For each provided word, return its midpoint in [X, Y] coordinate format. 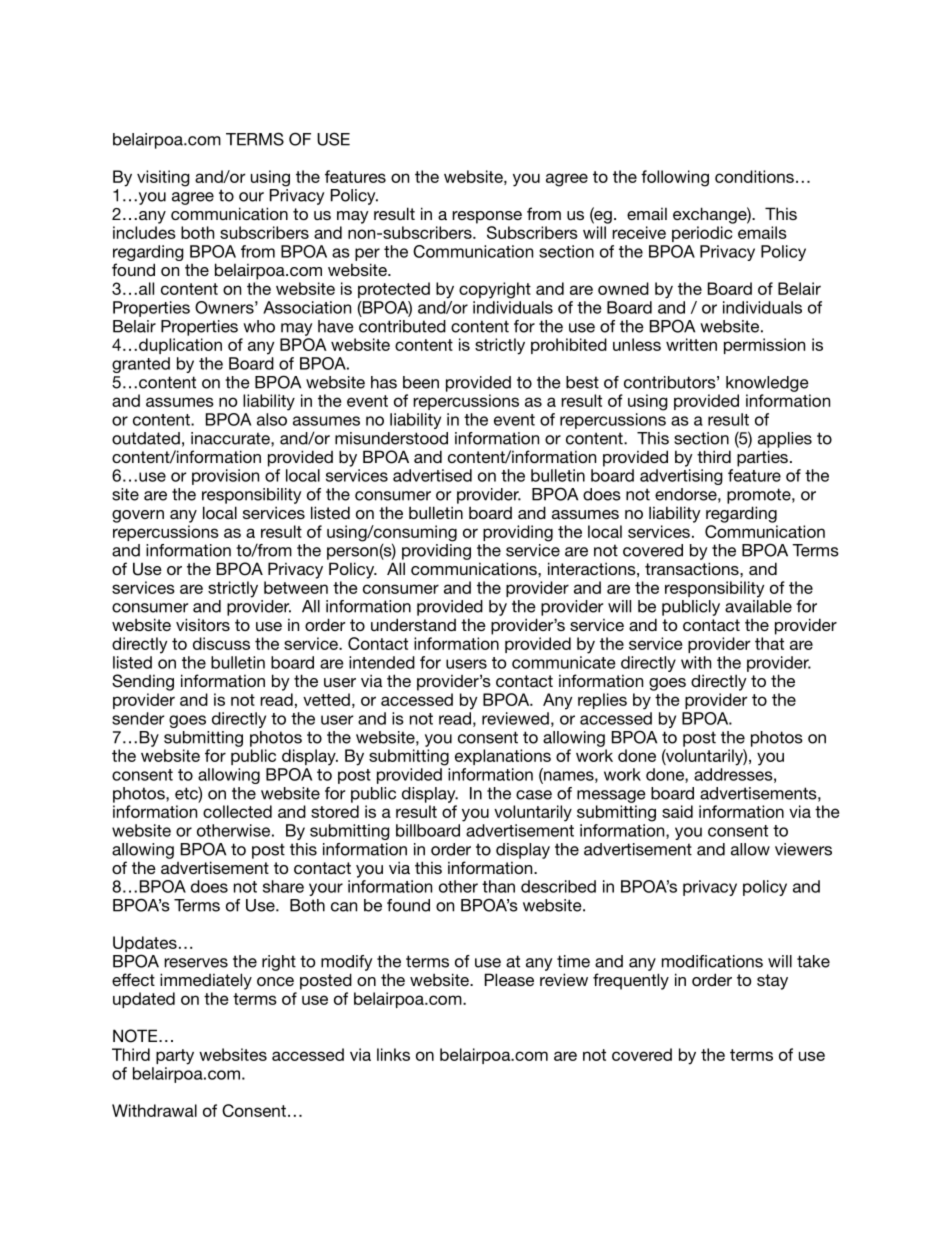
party [175, 1057]
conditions [754, 176]
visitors [203, 624]
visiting [163, 178]
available [758, 606]
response [487, 217]
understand [413, 624]
